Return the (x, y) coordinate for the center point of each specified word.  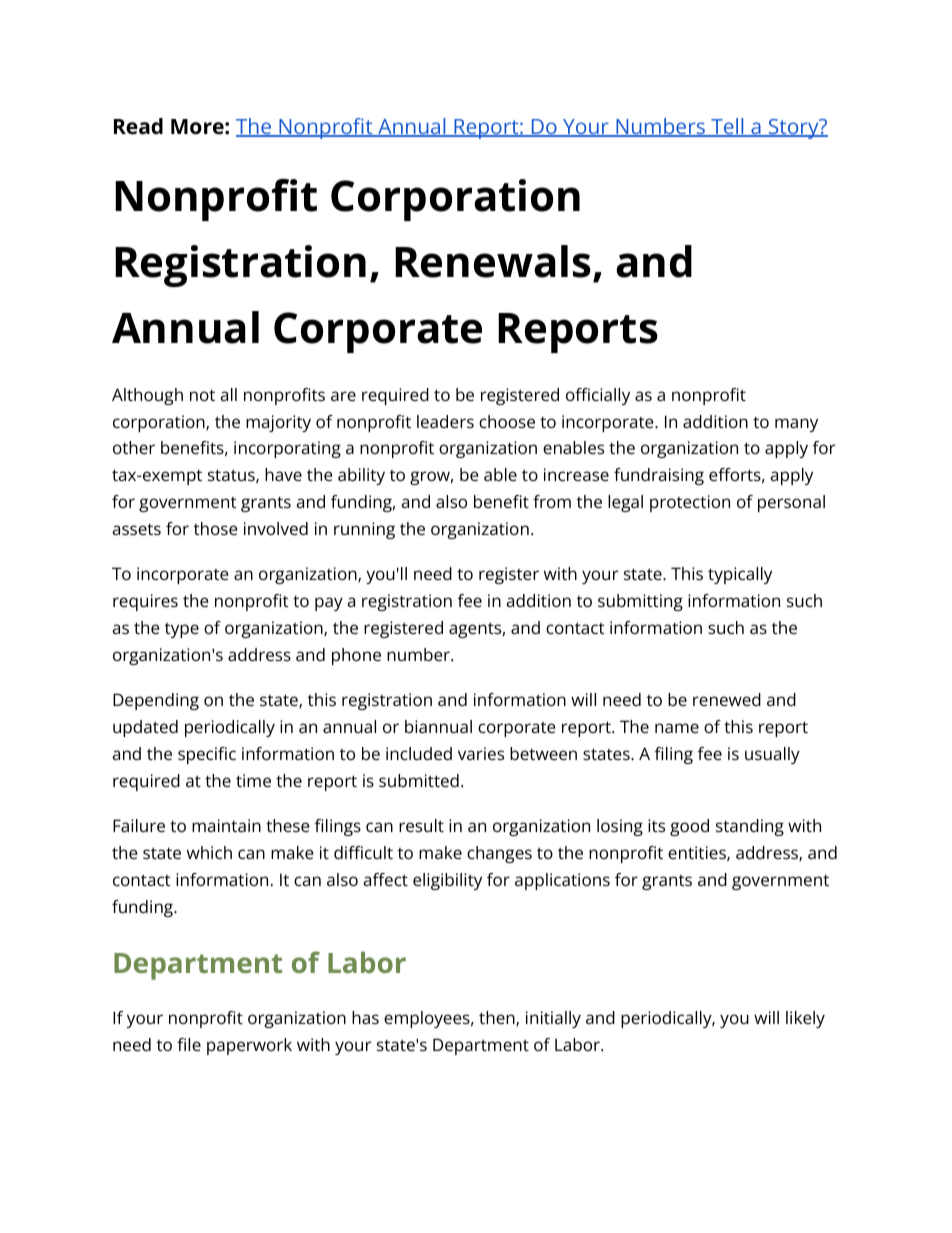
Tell (727, 127)
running (364, 530)
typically (740, 575)
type (182, 630)
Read (138, 126)
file (189, 1044)
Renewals (493, 261)
